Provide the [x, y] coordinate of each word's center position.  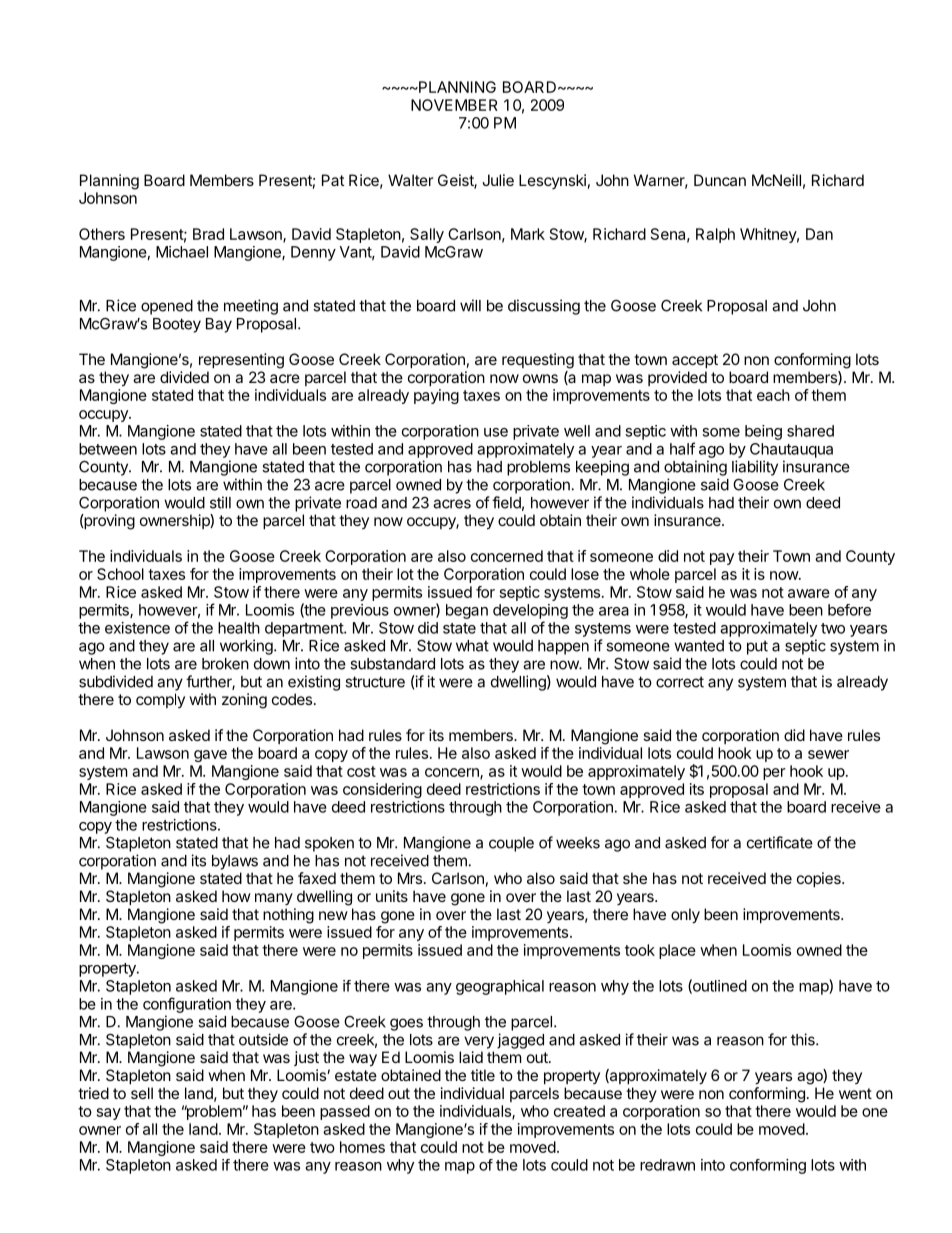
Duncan [720, 180]
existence [137, 628]
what [472, 646]
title [483, 1075]
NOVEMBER [454, 105]
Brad [208, 234]
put [757, 647]
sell [142, 1093]
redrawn [667, 1165]
